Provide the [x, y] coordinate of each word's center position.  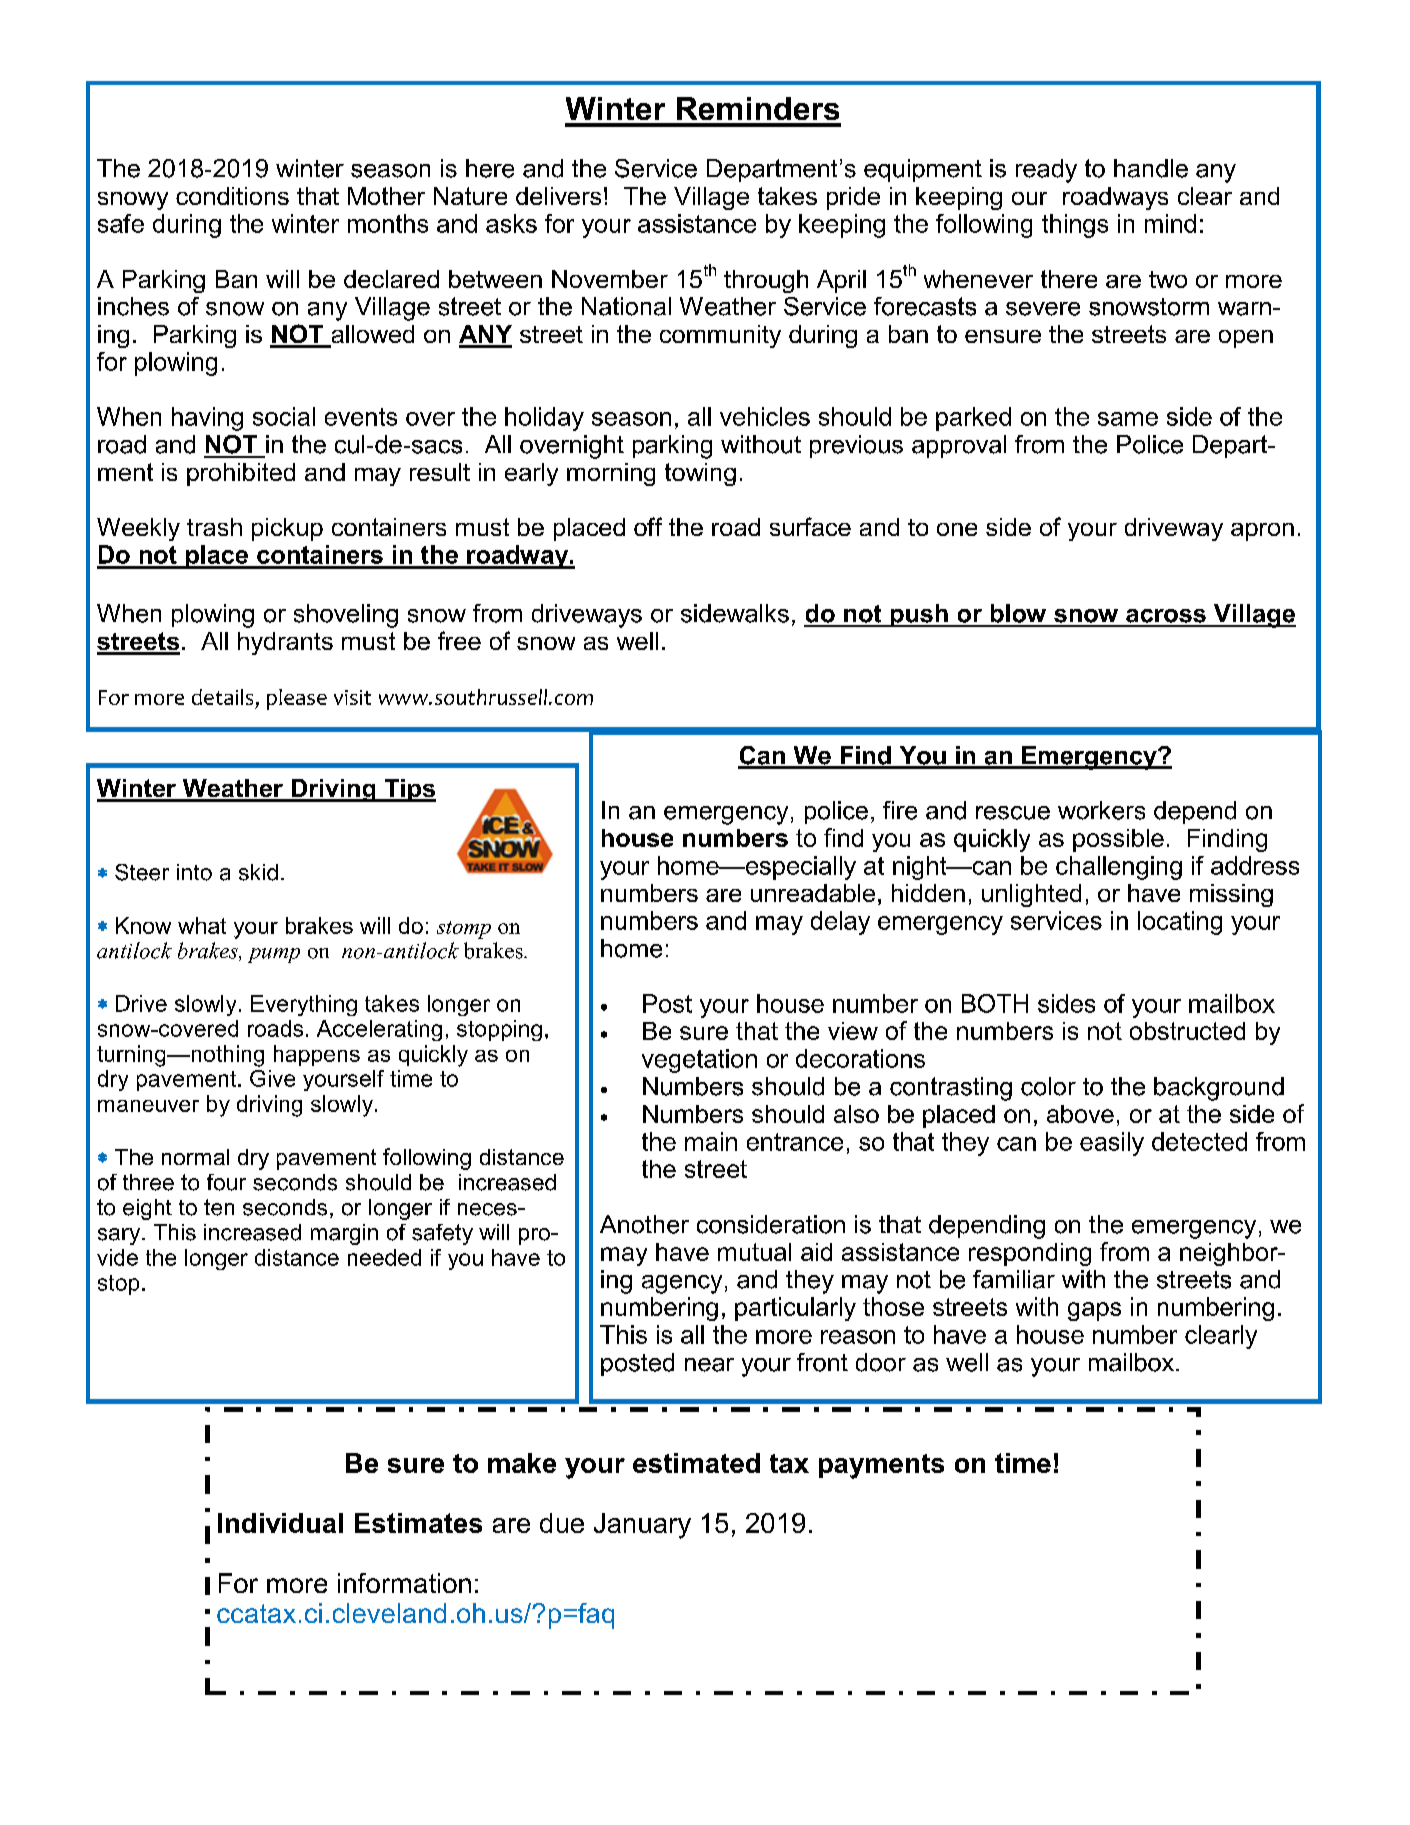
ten [219, 1207]
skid [258, 872]
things [1075, 226]
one [957, 529]
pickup [287, 529]
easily [1112, 1144]
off [648, 526]
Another [644, 1224]
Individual [280, 1523]
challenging [1119, 868]
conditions [232, 196]
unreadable [813, 893]
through [766, 281]
